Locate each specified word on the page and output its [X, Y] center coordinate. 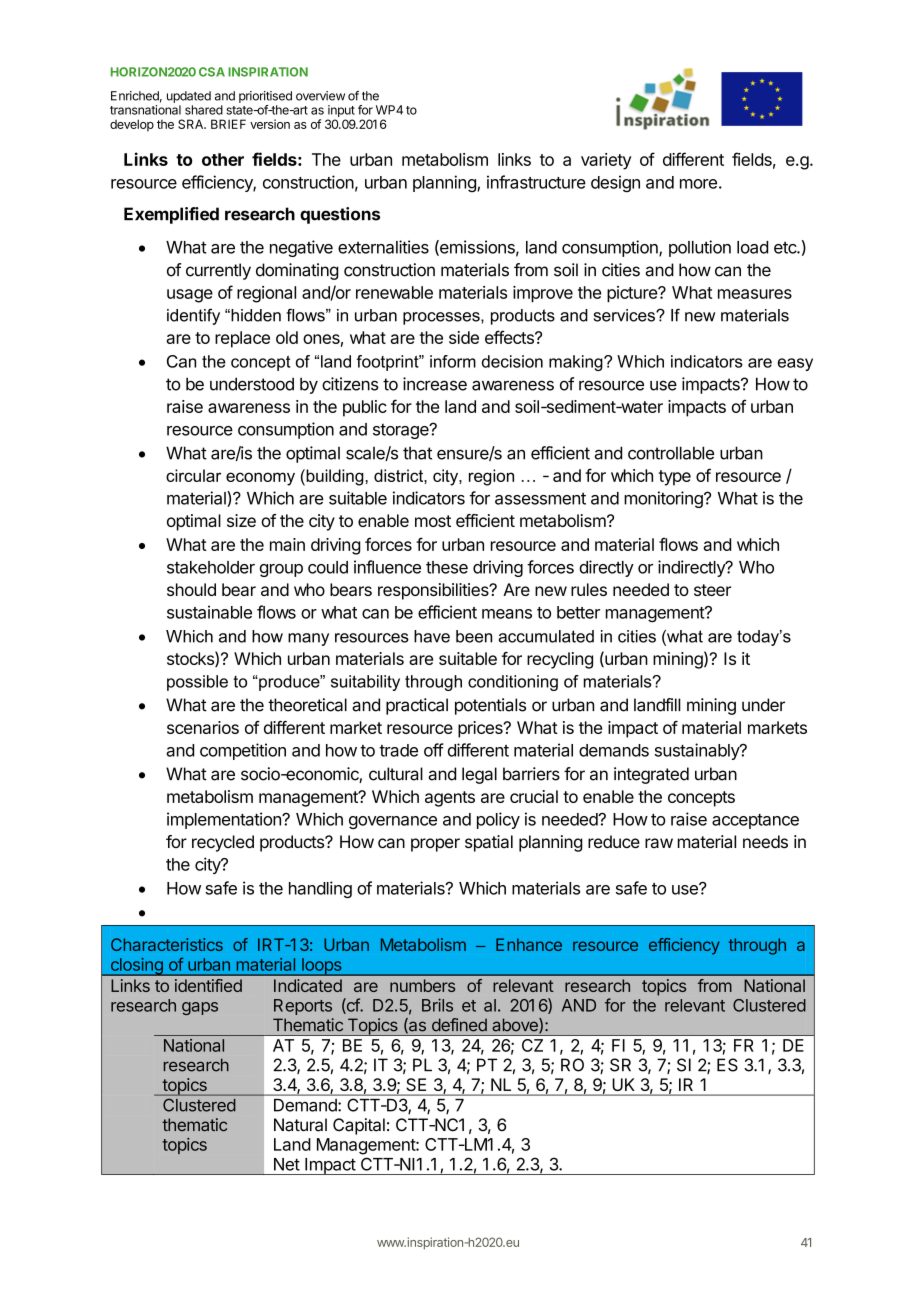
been [474, 636]
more [698, 184]
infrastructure [536, 182]
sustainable [209, 612]
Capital [359, 1126]
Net [287, 1164]
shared [204, 110]
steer [712, 590]
